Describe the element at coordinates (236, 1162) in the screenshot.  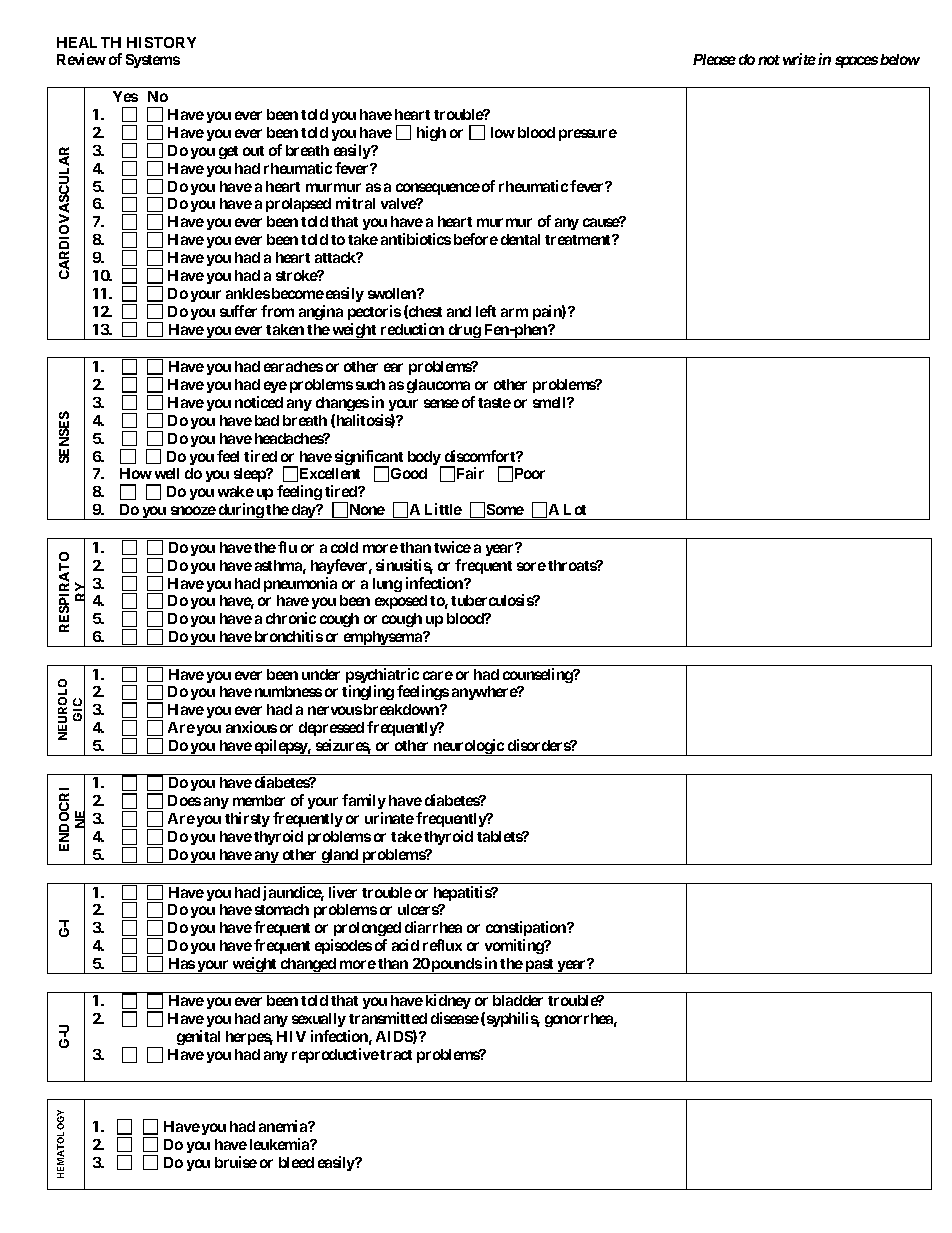
I see `bruise` at that location.
